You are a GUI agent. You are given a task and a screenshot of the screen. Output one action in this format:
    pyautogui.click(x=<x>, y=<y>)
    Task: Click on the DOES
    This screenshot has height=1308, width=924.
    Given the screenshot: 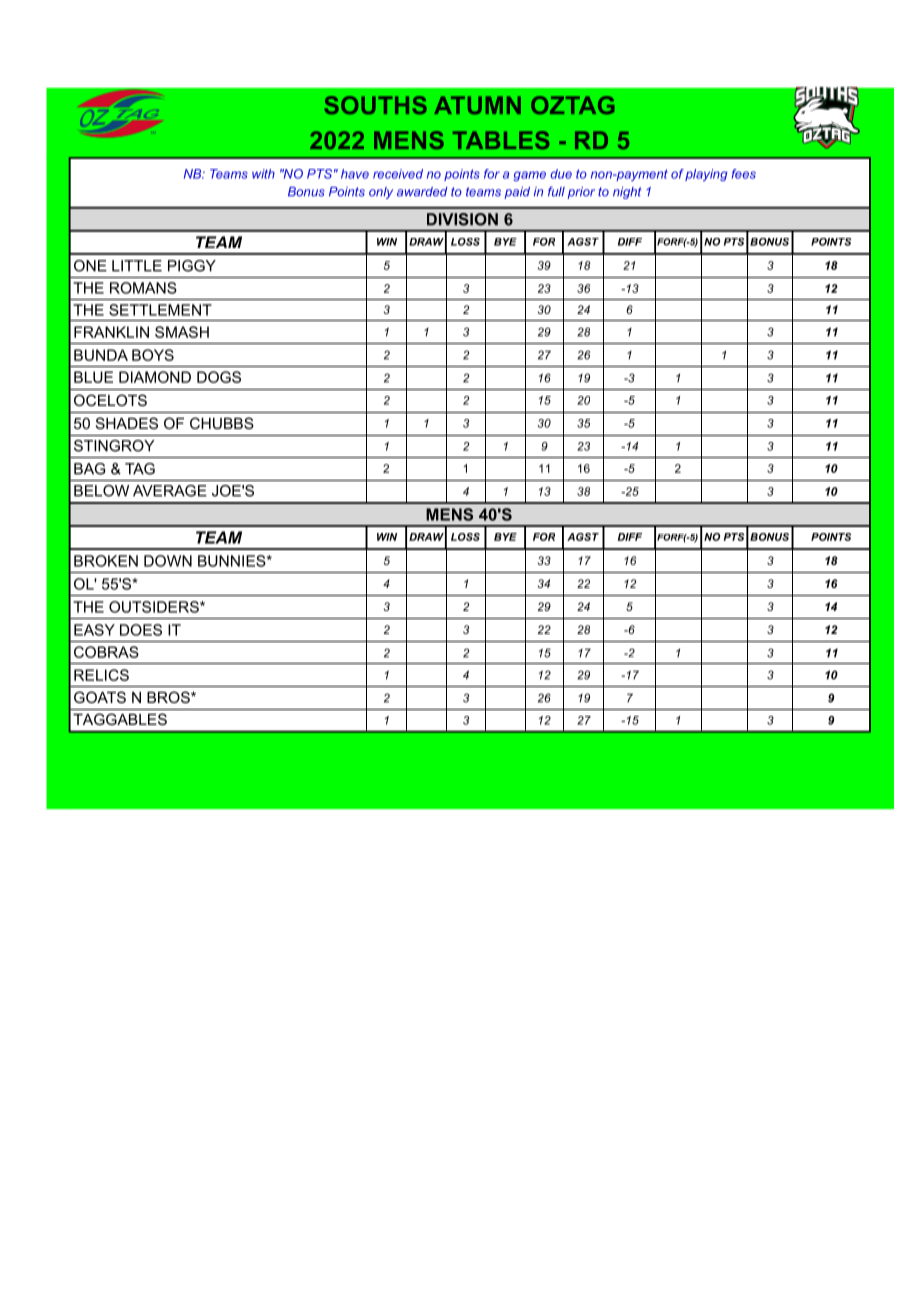 What is the action you would take?
    pyautogui.click(x=141, y=630)
